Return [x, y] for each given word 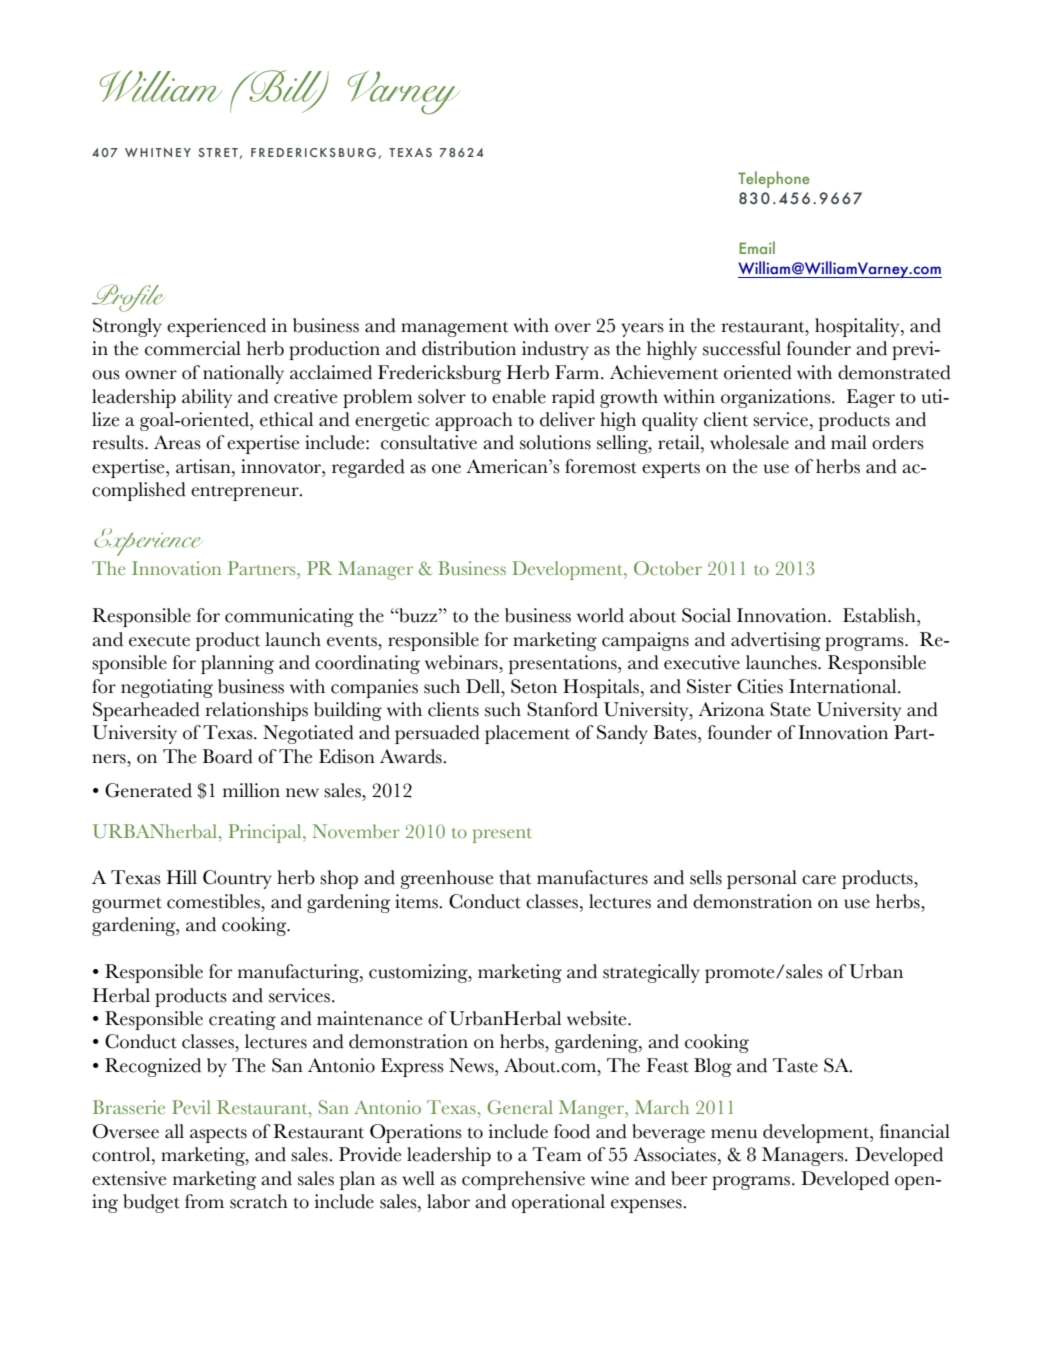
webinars [462, 662]
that [515, 877]
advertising [776, 641]
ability [207, 398]
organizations [777, 398]
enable [519, 396]
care [819, 880]
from [204, 1201]
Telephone [773, 179]
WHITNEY [158, 152]
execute [159, 641]
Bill [285, 87]
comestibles [214, 901]
